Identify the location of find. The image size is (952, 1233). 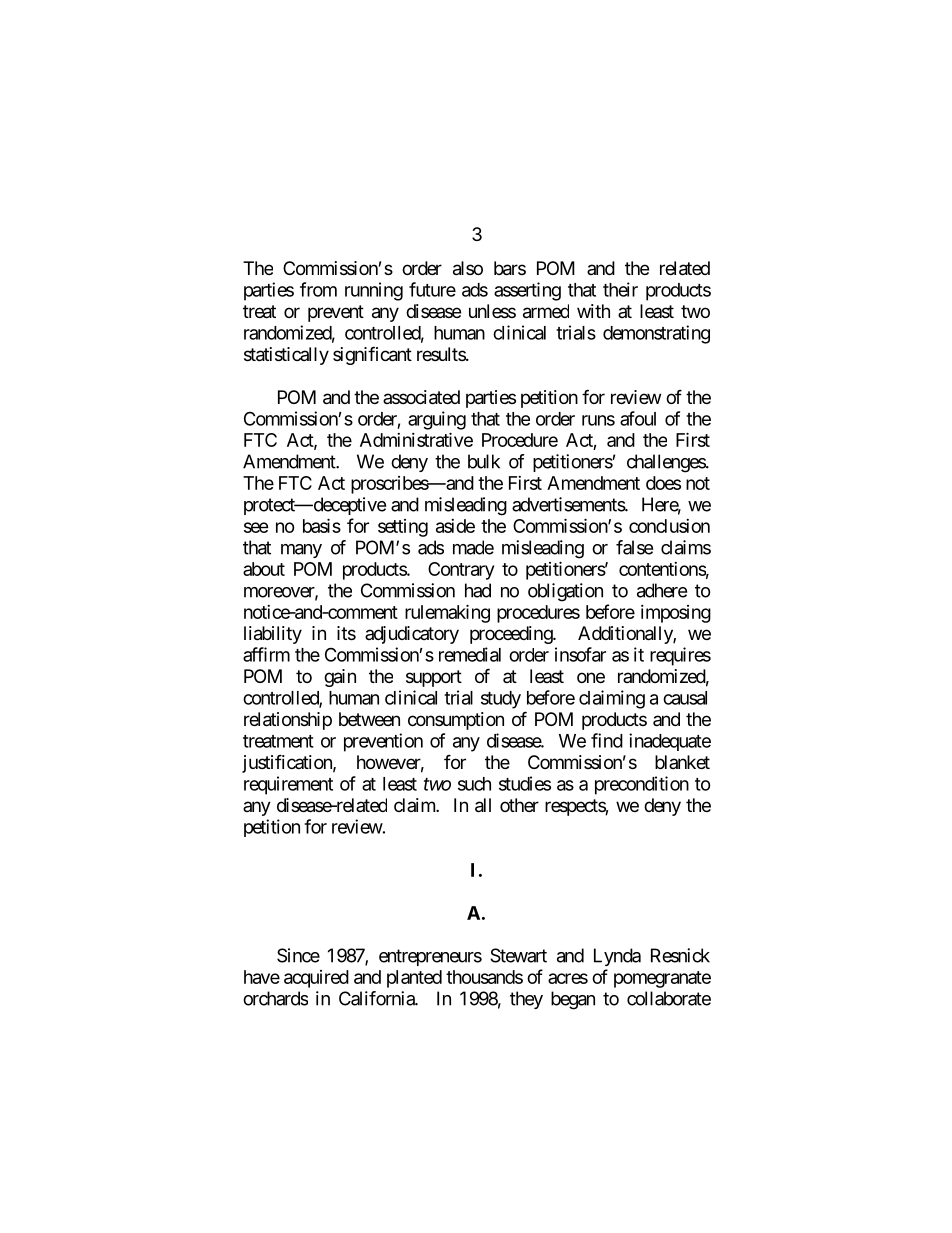
(607, 740).
